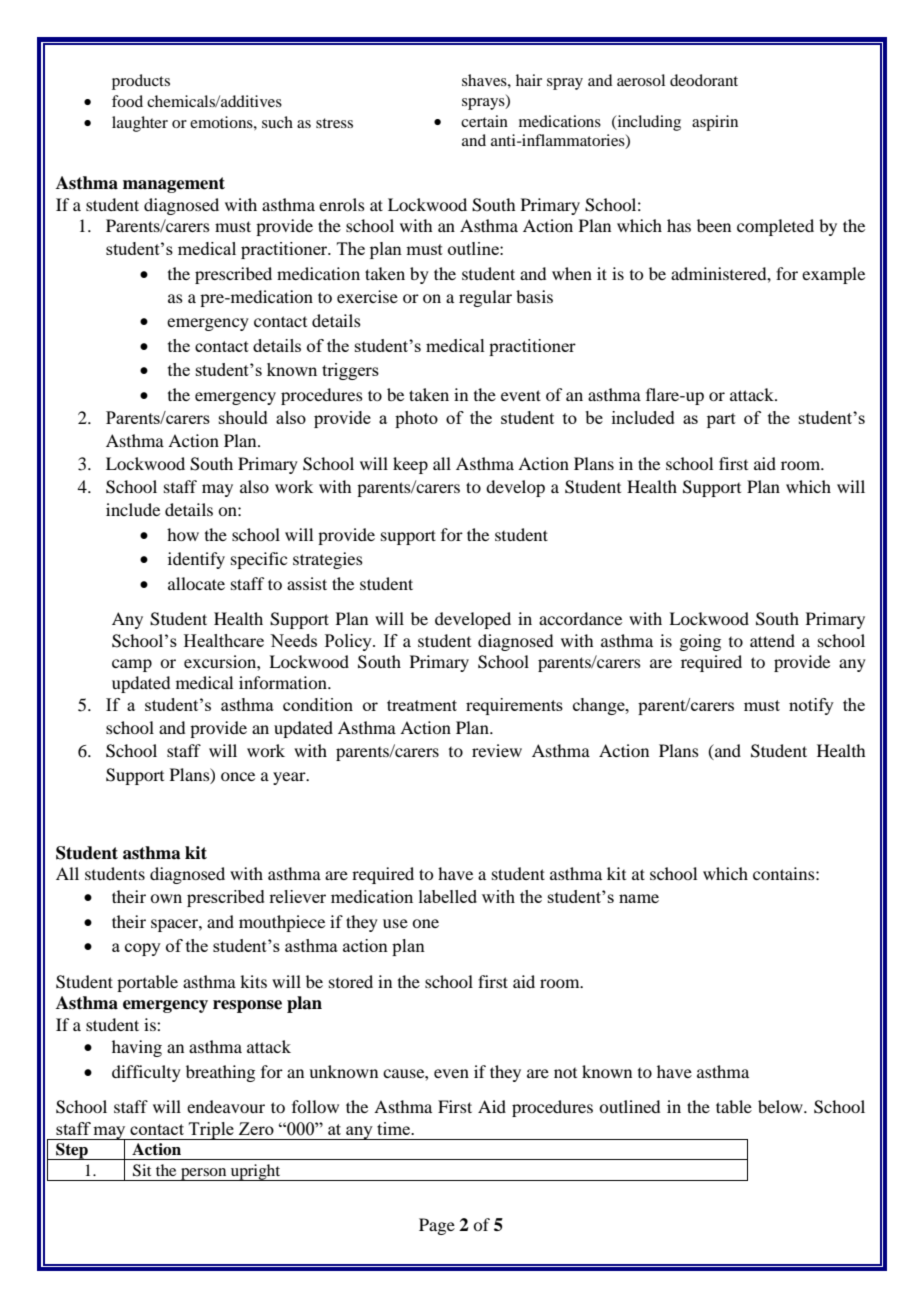 The width and height of the image is (924, 1308). Describe the element at coordinates (484, 121) in the image. I see `certain` at that location.
